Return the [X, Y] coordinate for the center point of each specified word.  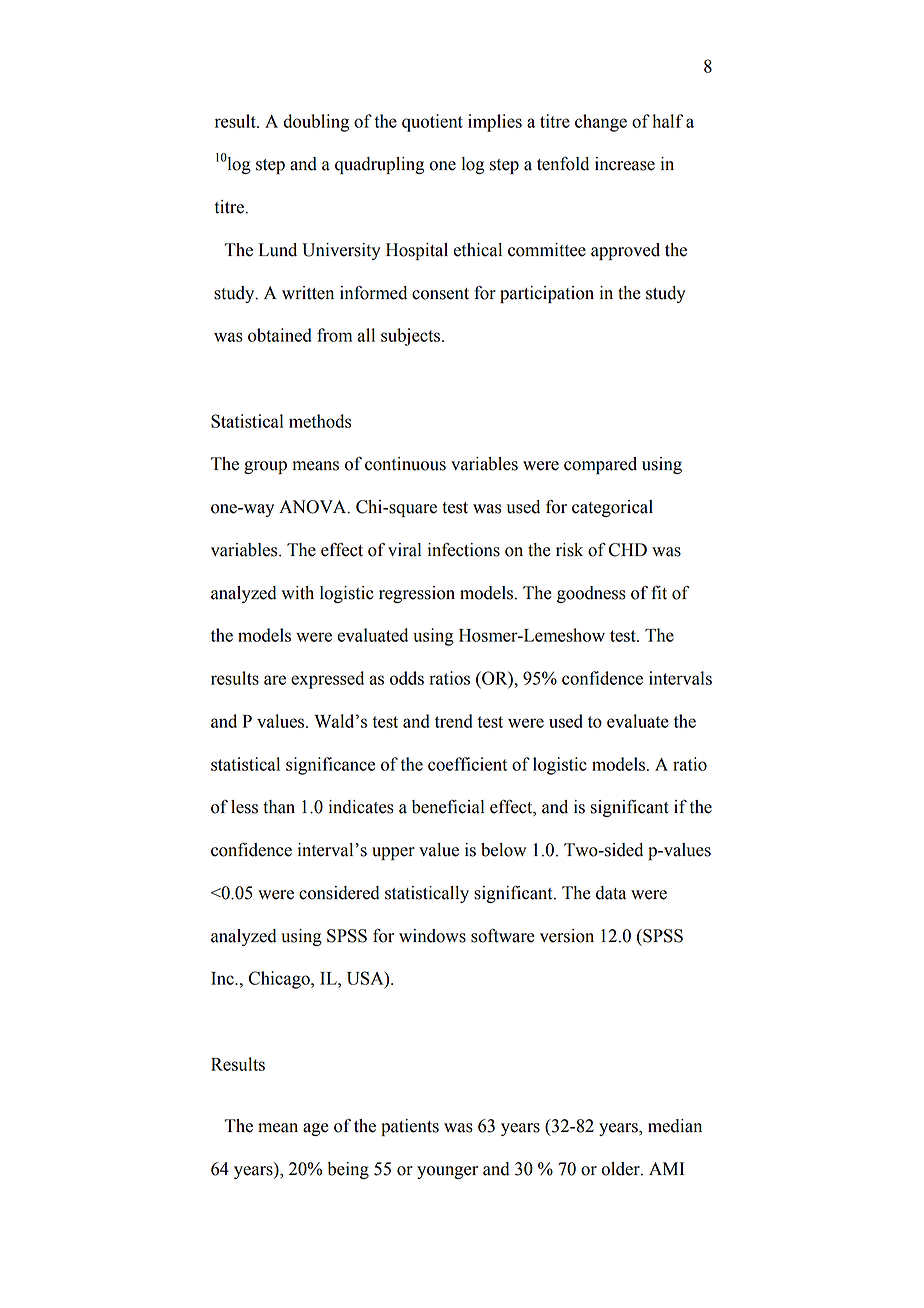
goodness [591, 594]
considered [339, 893]
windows [432, 936]
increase [625, 164]
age [316, 1129]
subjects [412, 337]
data [611, 893]
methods [320, 421]
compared [600, 465]
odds [407, 678]
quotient [432, 123]
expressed [327, 680]
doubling [316, 123]
